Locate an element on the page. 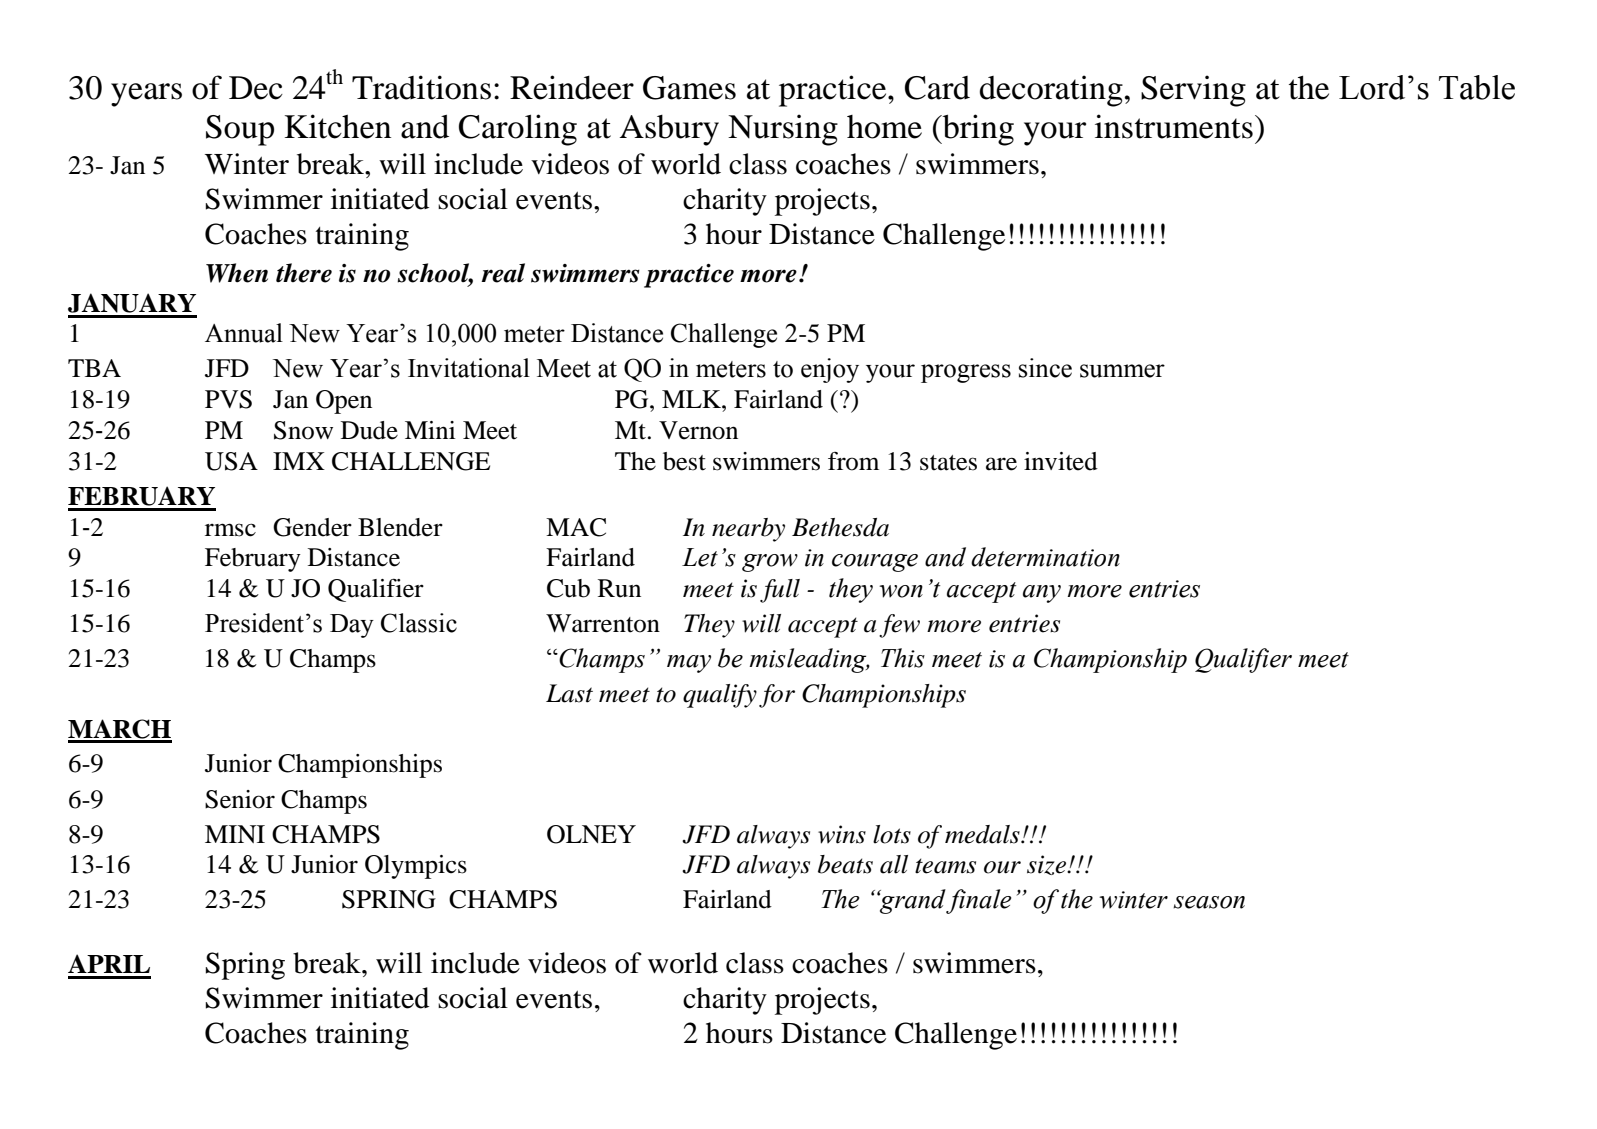 Image resolution: width=1597 pixels, height=1129 pixels. Serving is located at coordinates (1193, 91).
